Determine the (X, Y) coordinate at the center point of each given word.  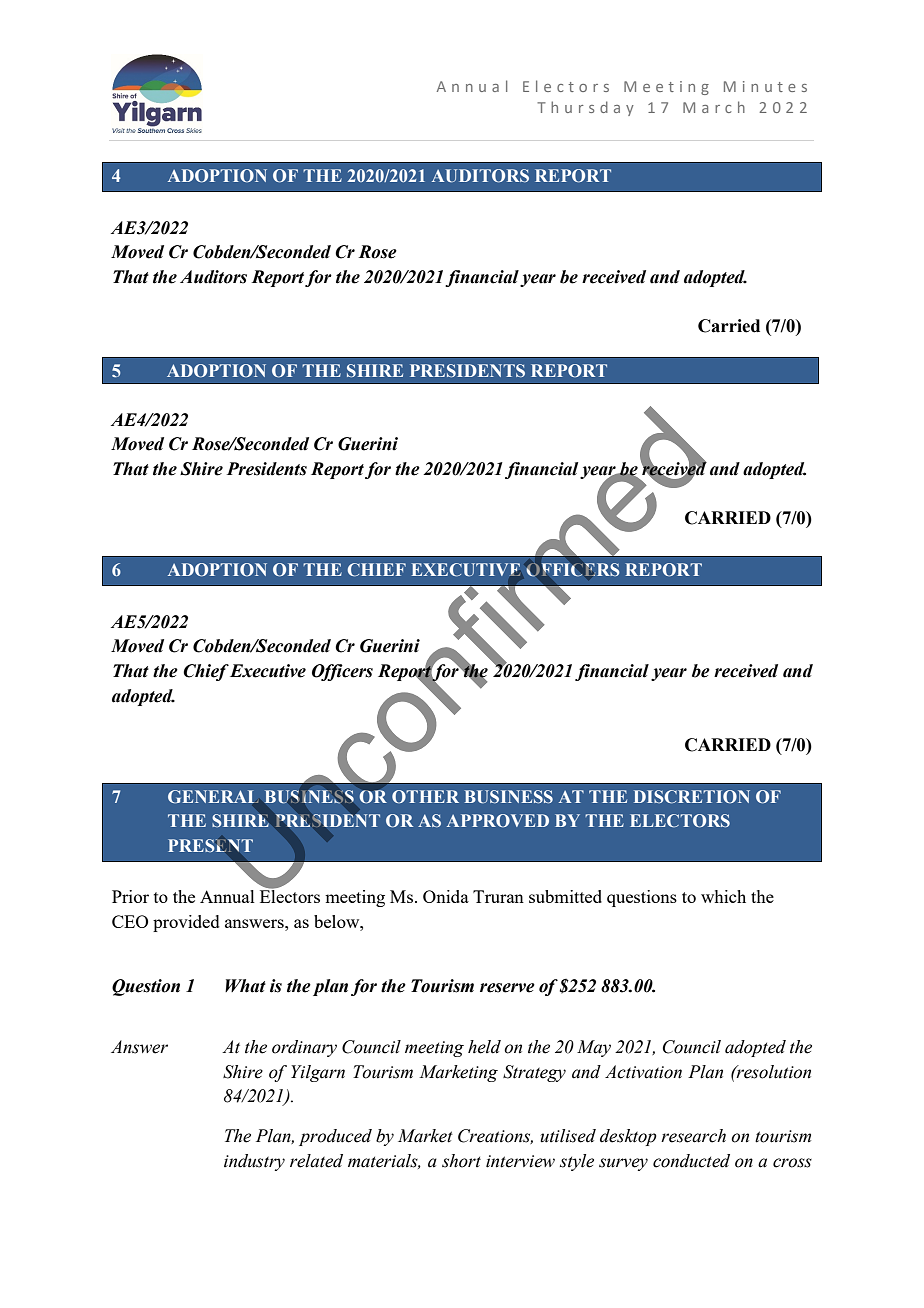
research (693, 1136)
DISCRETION (692, 797)
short (461, 1161)
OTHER (425, 796)
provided (186, 923)
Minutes (765, 86)
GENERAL (211, 796)
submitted (565, 896)
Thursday (585, 108)
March (714, 107)
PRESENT (210, 845)
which (723, 896)
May (594, 1048)
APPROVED (498, 820)
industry (254, 1162)
